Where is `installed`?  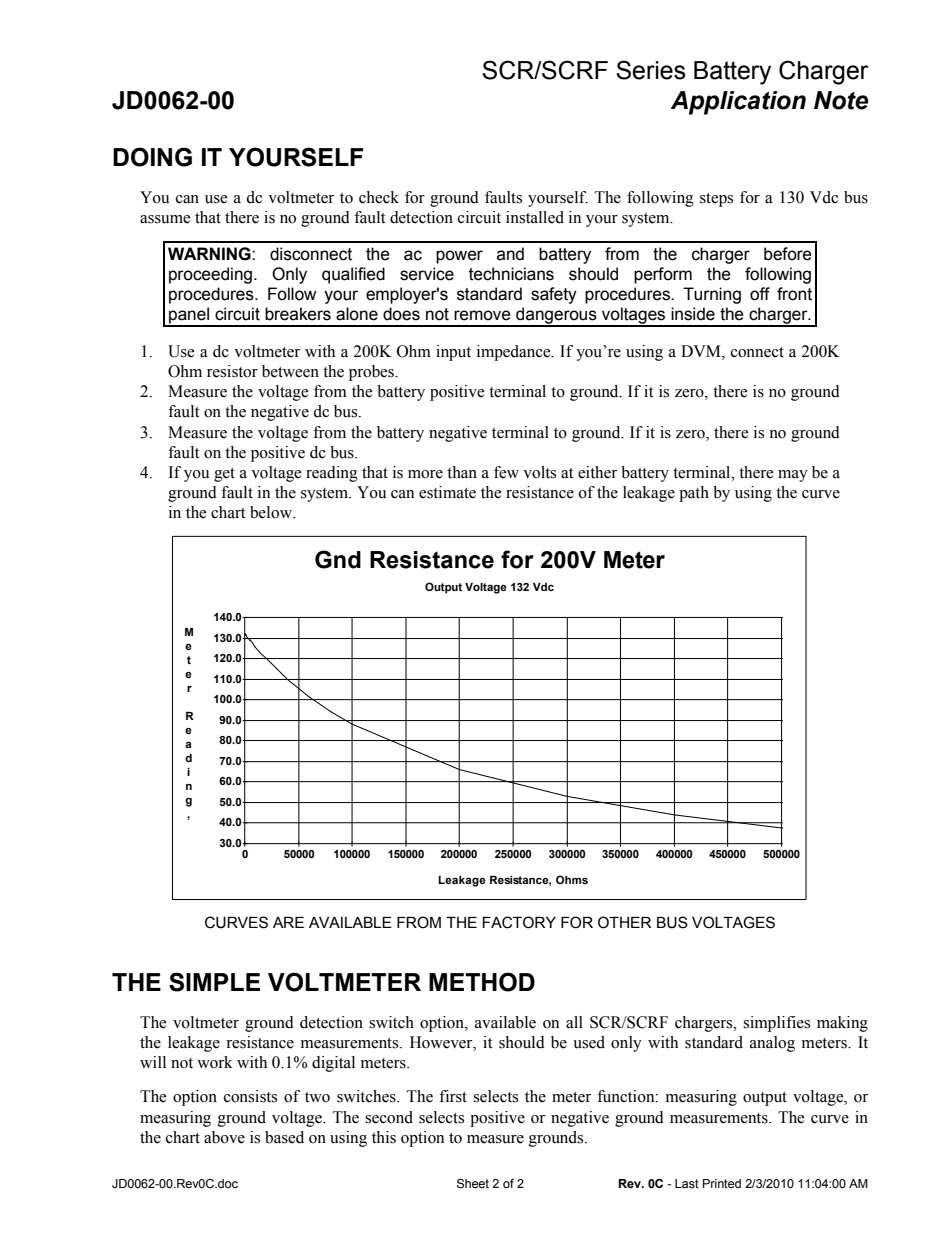
installed is located at coordinates (535, 217).
